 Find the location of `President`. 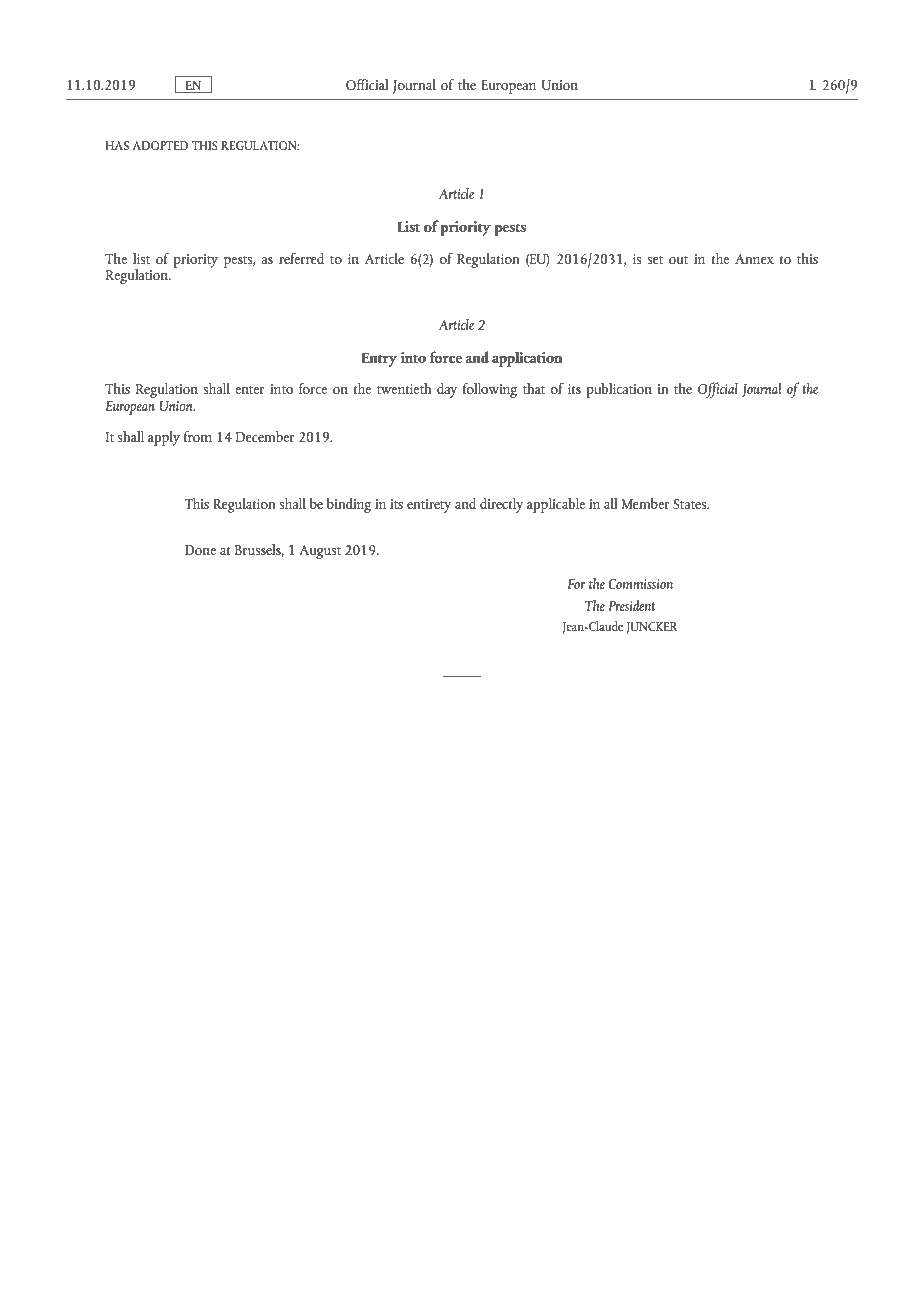

President is located at coordinates (632, 605).
